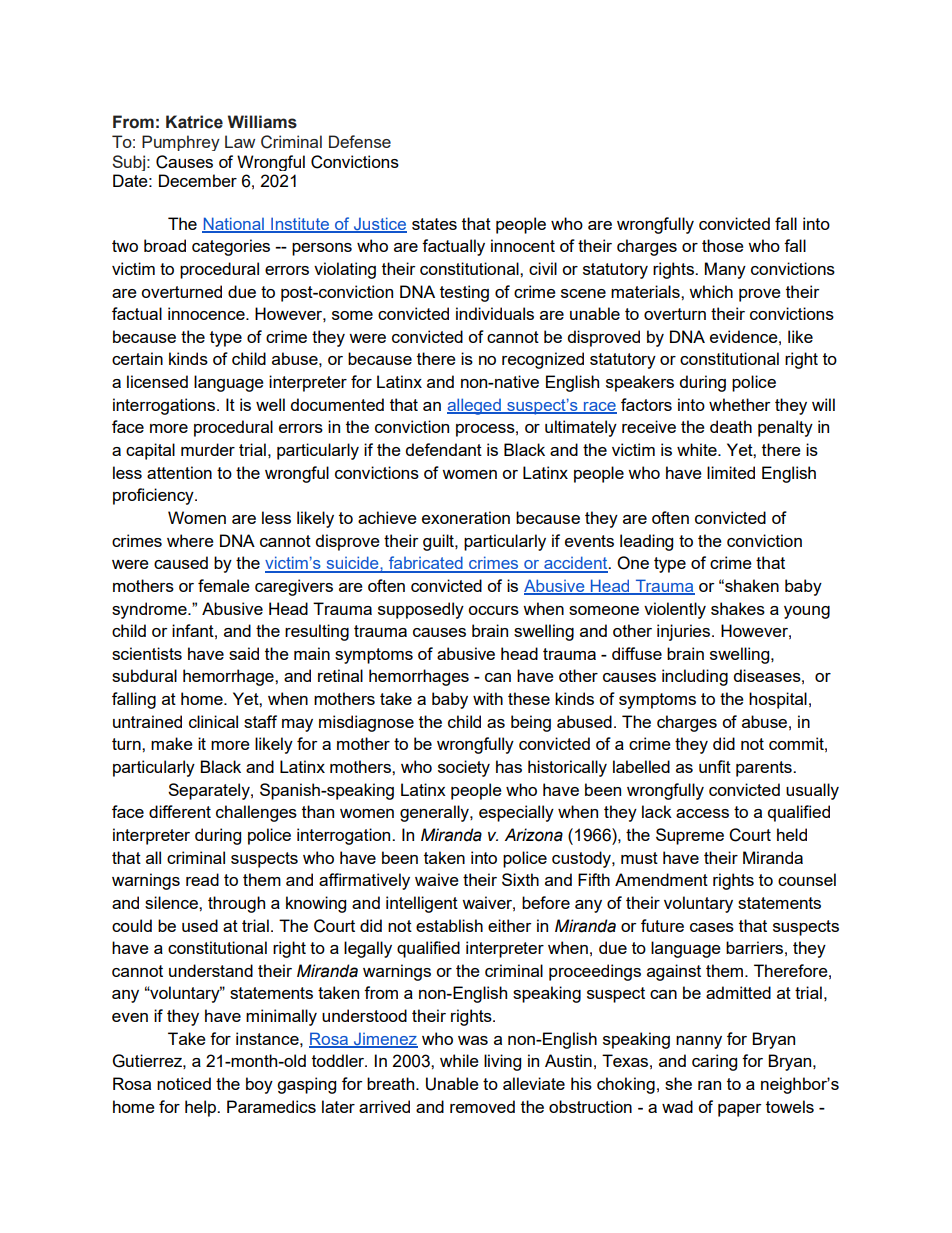 Image resolution: width=952 pixels, height=1233 pixels. I want to click on states, so click(434, 224).
